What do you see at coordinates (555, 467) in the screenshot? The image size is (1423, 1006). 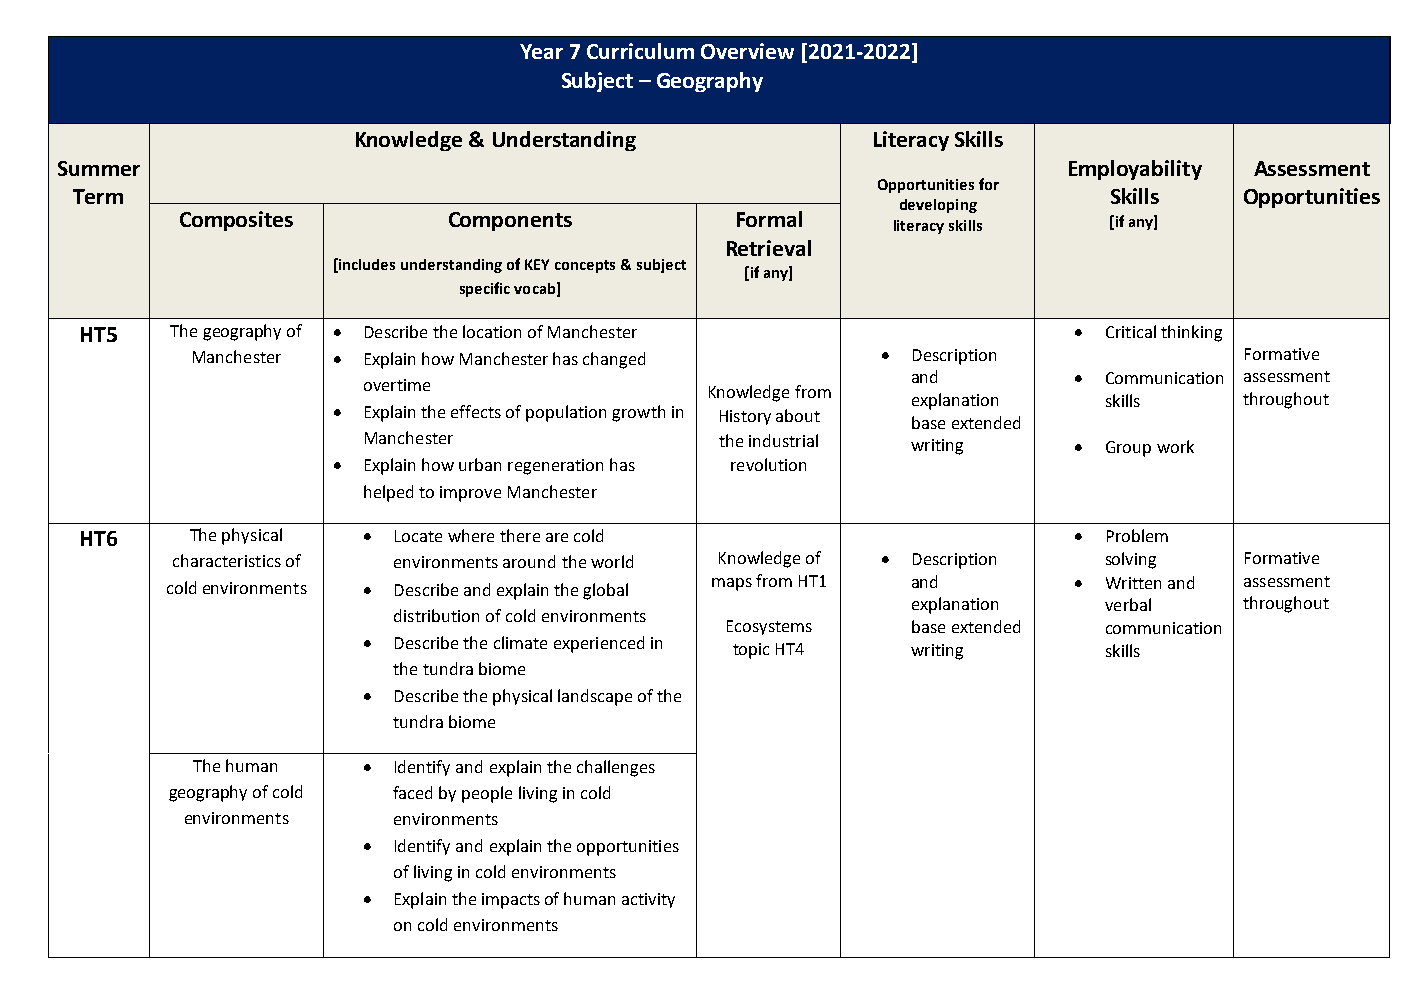 I see `regeneration` at bounding box center [555, 467].
